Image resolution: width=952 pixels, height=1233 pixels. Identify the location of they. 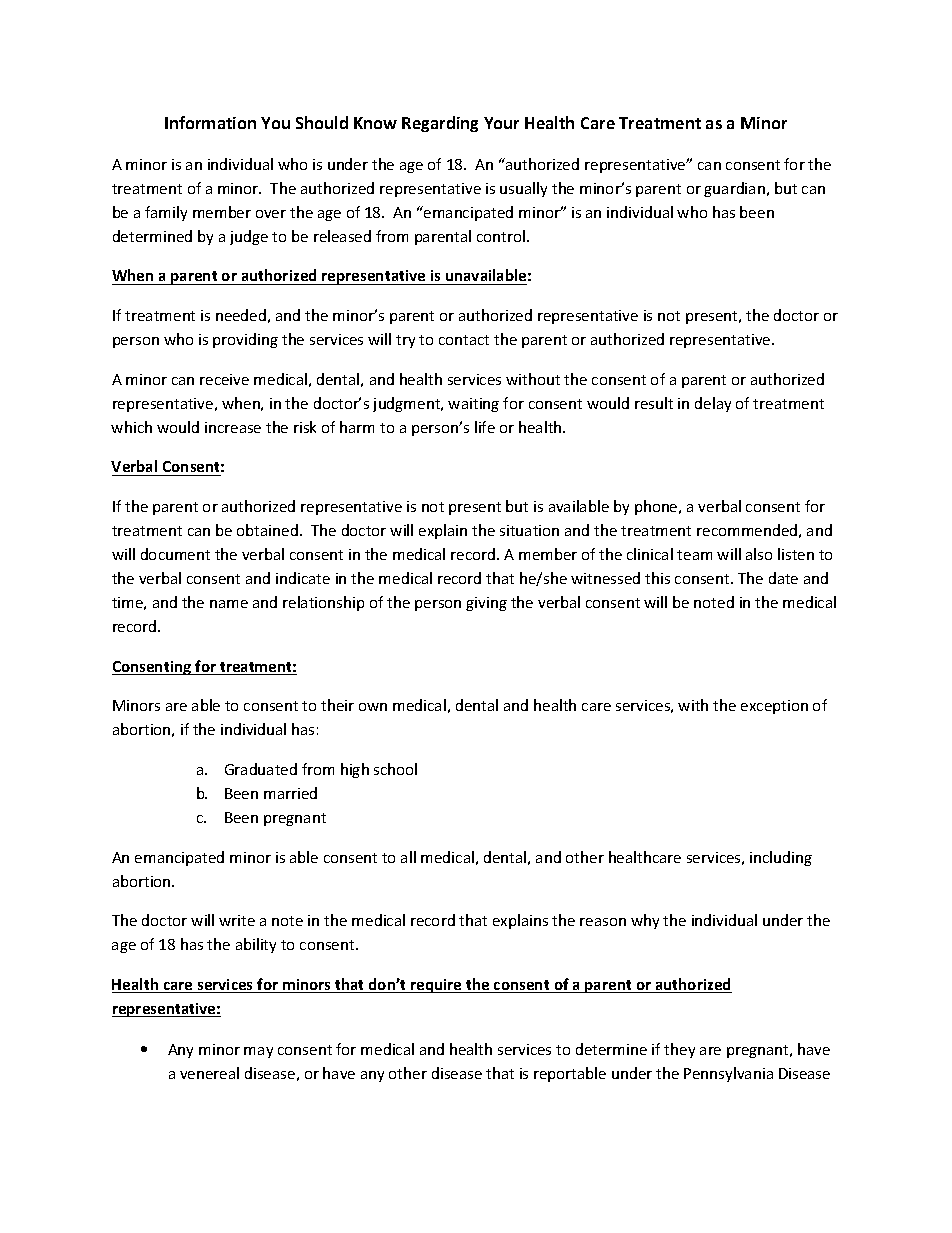
(679, 1050).
